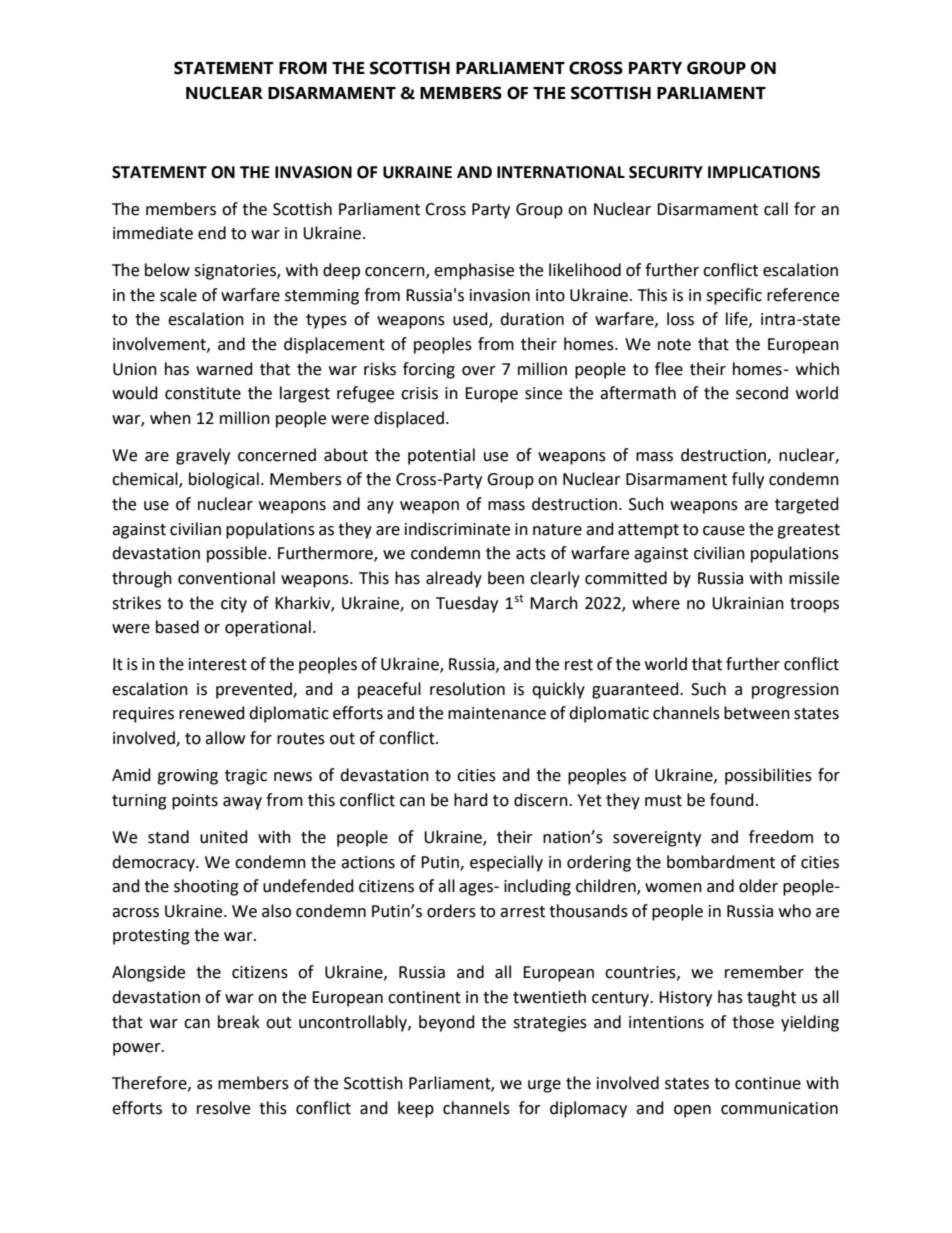 This page has height=1233, width=952. What do you see at coordinates (748, 603) in the page?
I see `Ukrainian` at bounding box center [748, 603].
